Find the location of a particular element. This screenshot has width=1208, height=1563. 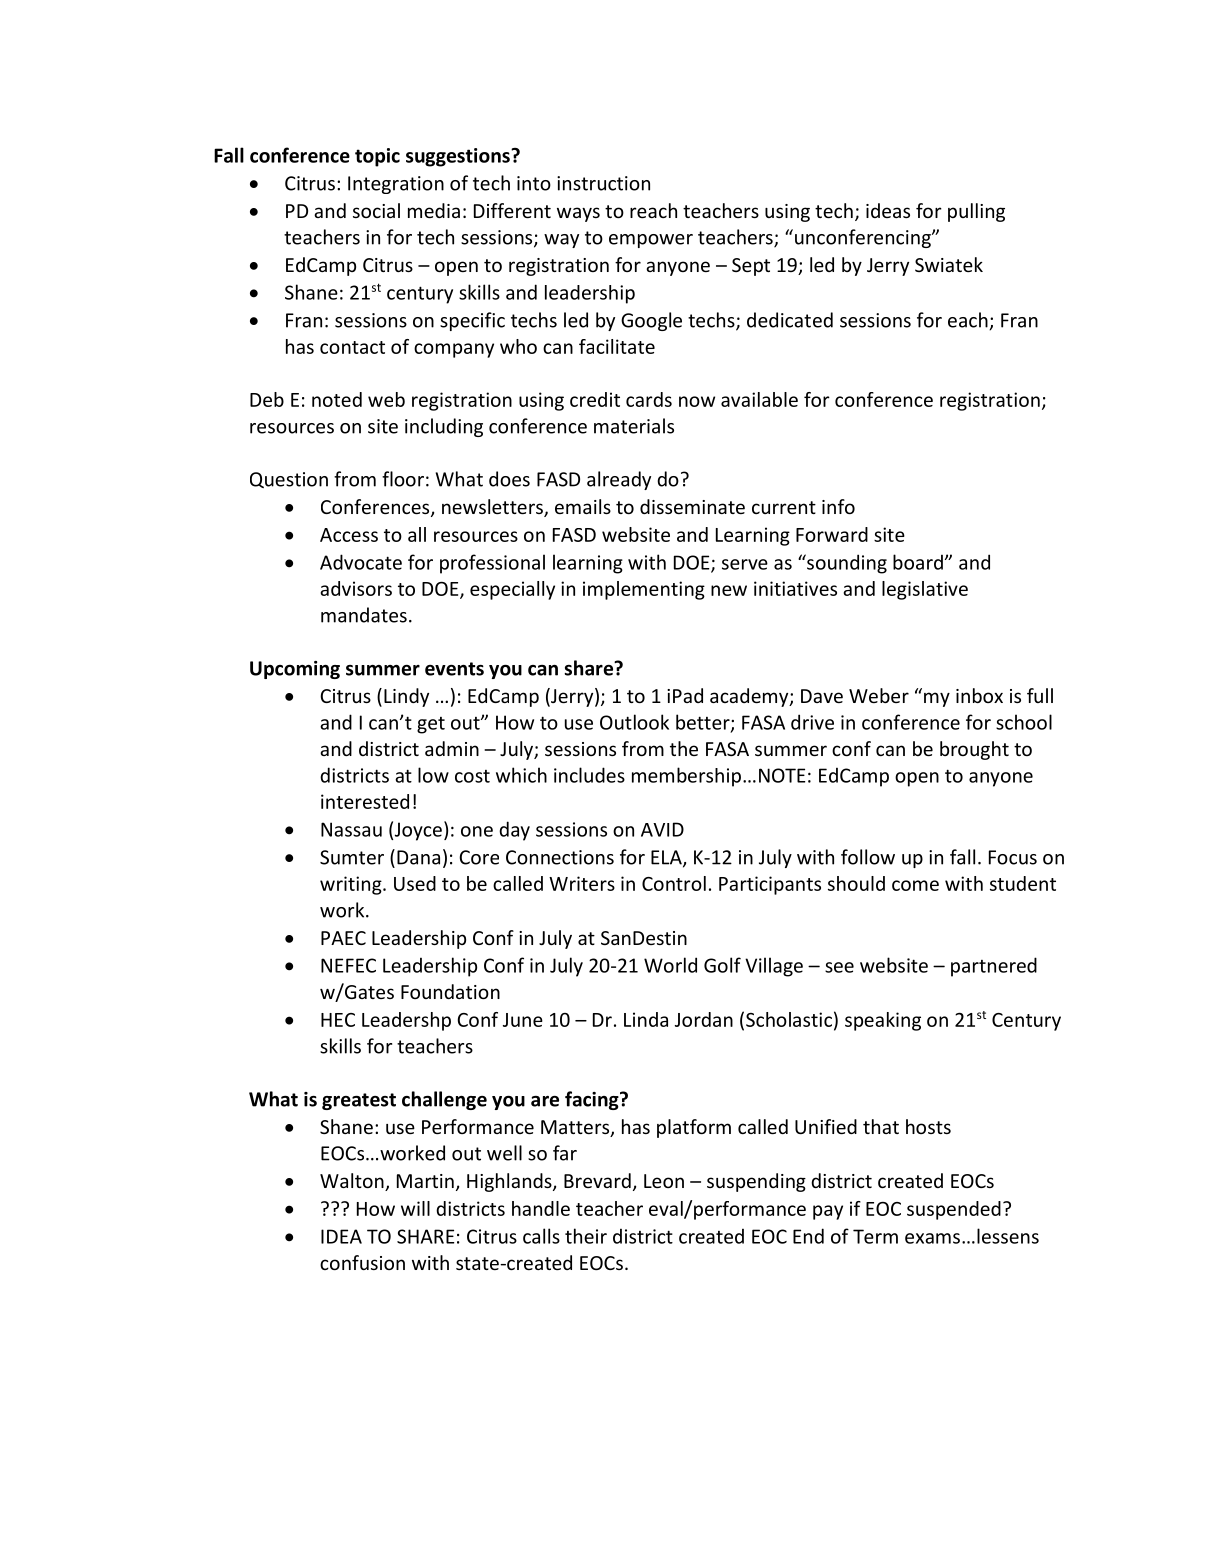

Lindy is located at coordinates (406, 697).
